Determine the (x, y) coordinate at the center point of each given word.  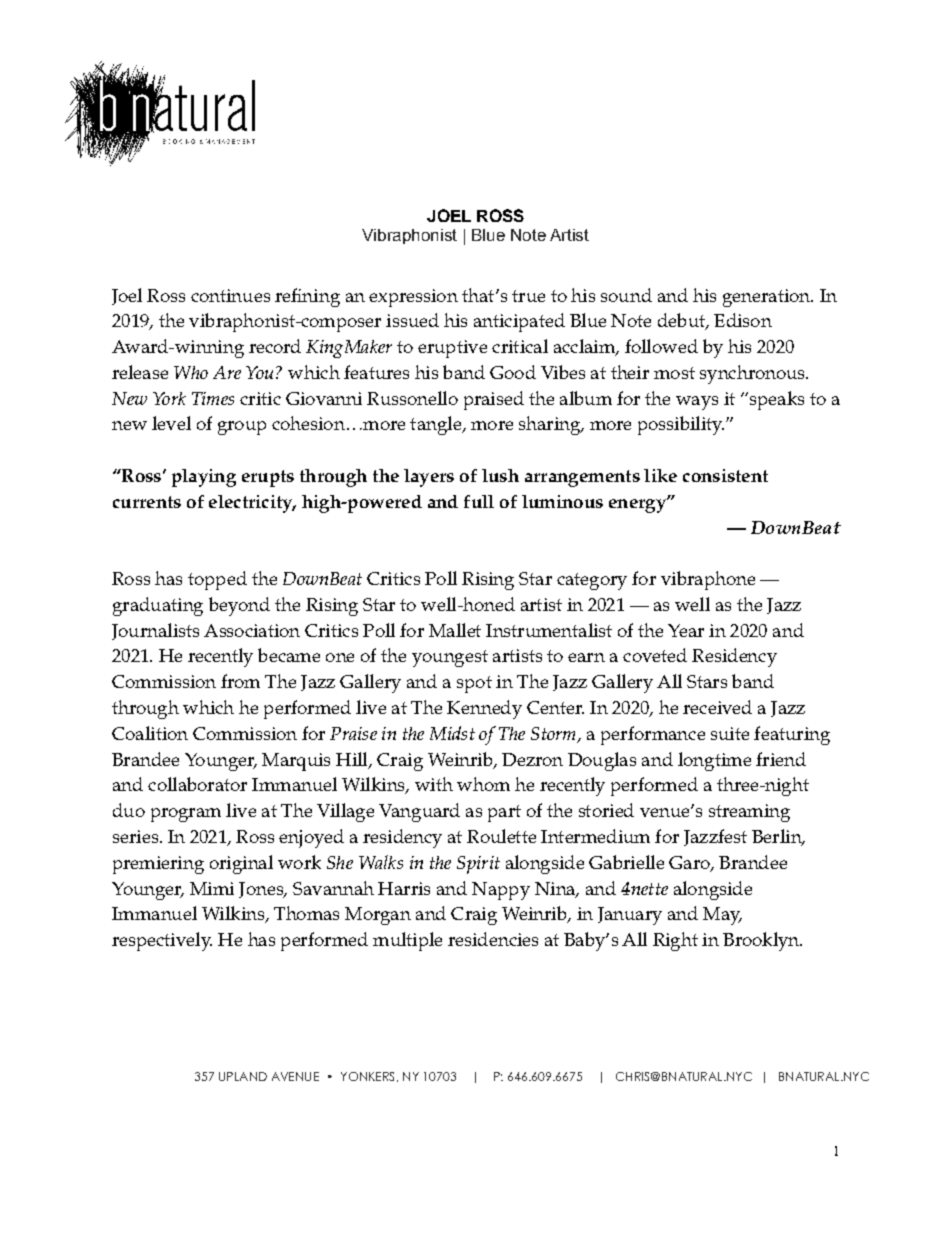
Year (686, 630)
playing (204, 478)
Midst (452, 733)
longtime (714, 761)
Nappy (501, 891)
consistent (725, 475)
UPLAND (243, 1076)
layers (429, 478)
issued (412, 320)
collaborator (197, 784)
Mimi (212, 888)
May (722, 916)
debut (682, 321)
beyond (239, 606)
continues (230, 295)
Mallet (455, 630)
